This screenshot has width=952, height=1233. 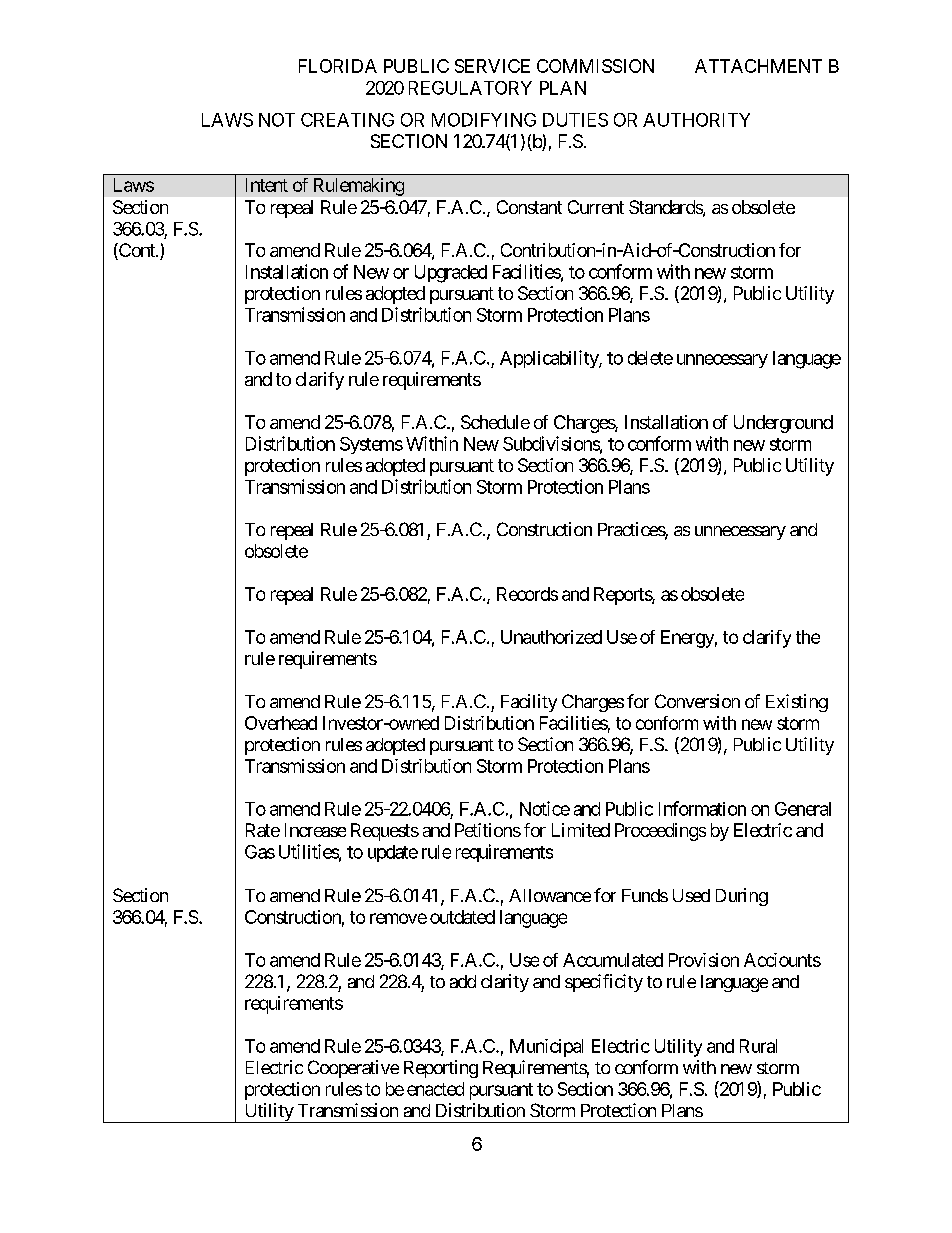 What do you see at coordinates (581, 830) in the screenshot?
I see `Limited` at bounding box center [581, 830].
